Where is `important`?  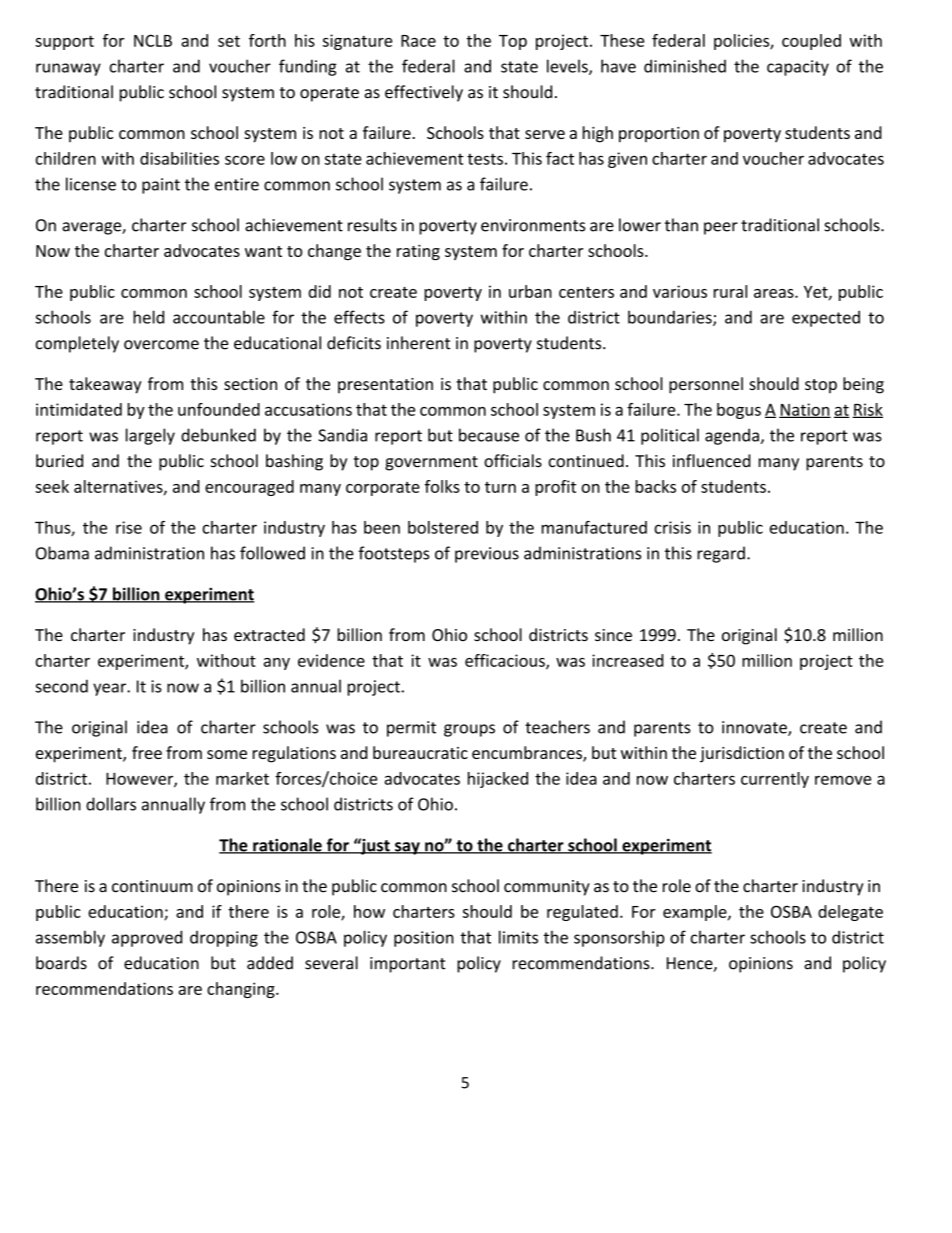
important is located at coordinates (408, 965).
